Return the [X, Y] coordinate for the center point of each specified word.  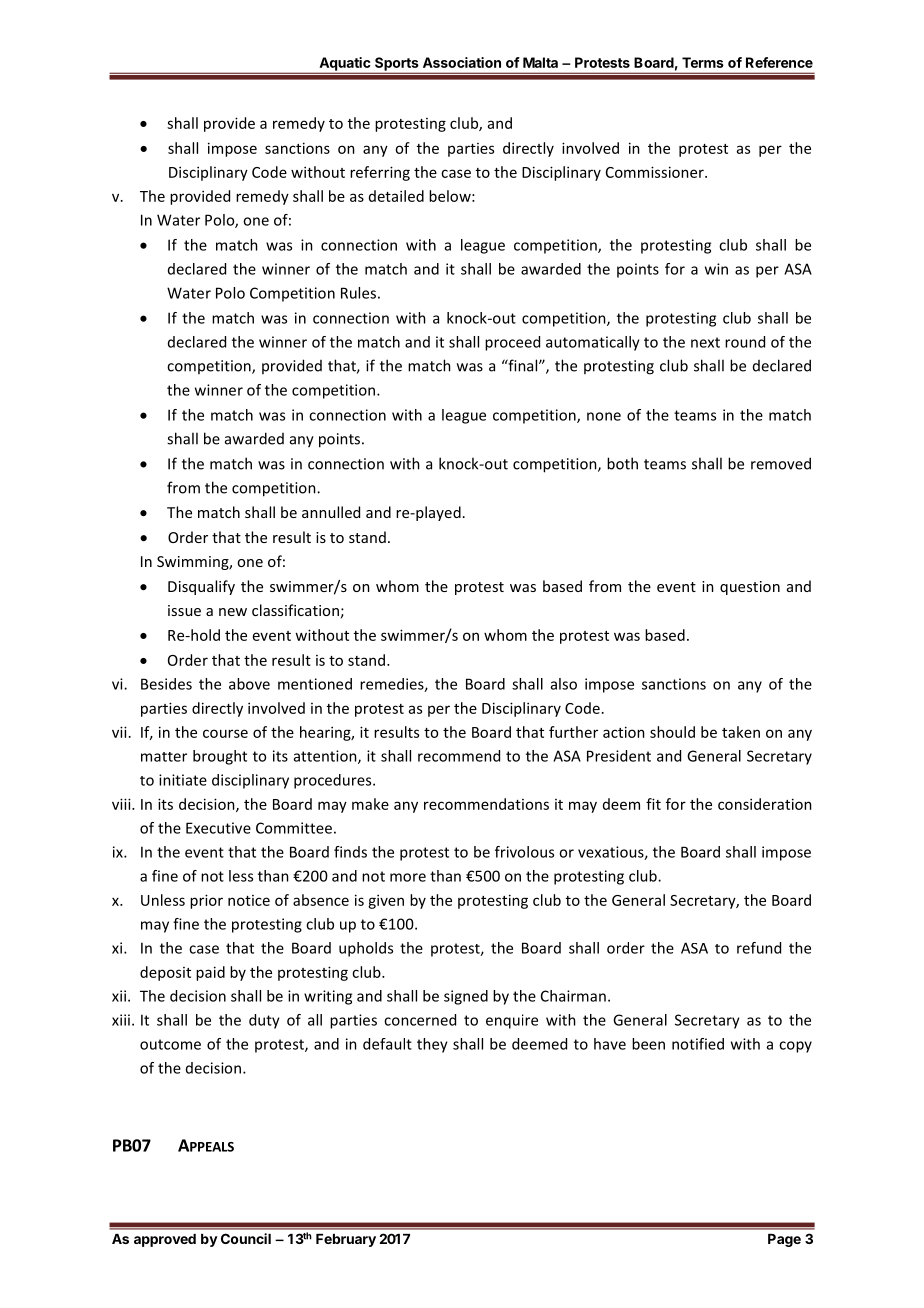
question [750, 588]
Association [462, 62]
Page [784, 1240]
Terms [703, 62]
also [564, 684]
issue [184, 610]
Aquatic [344, 65]
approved [165, 1240]
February [346, 1240]
